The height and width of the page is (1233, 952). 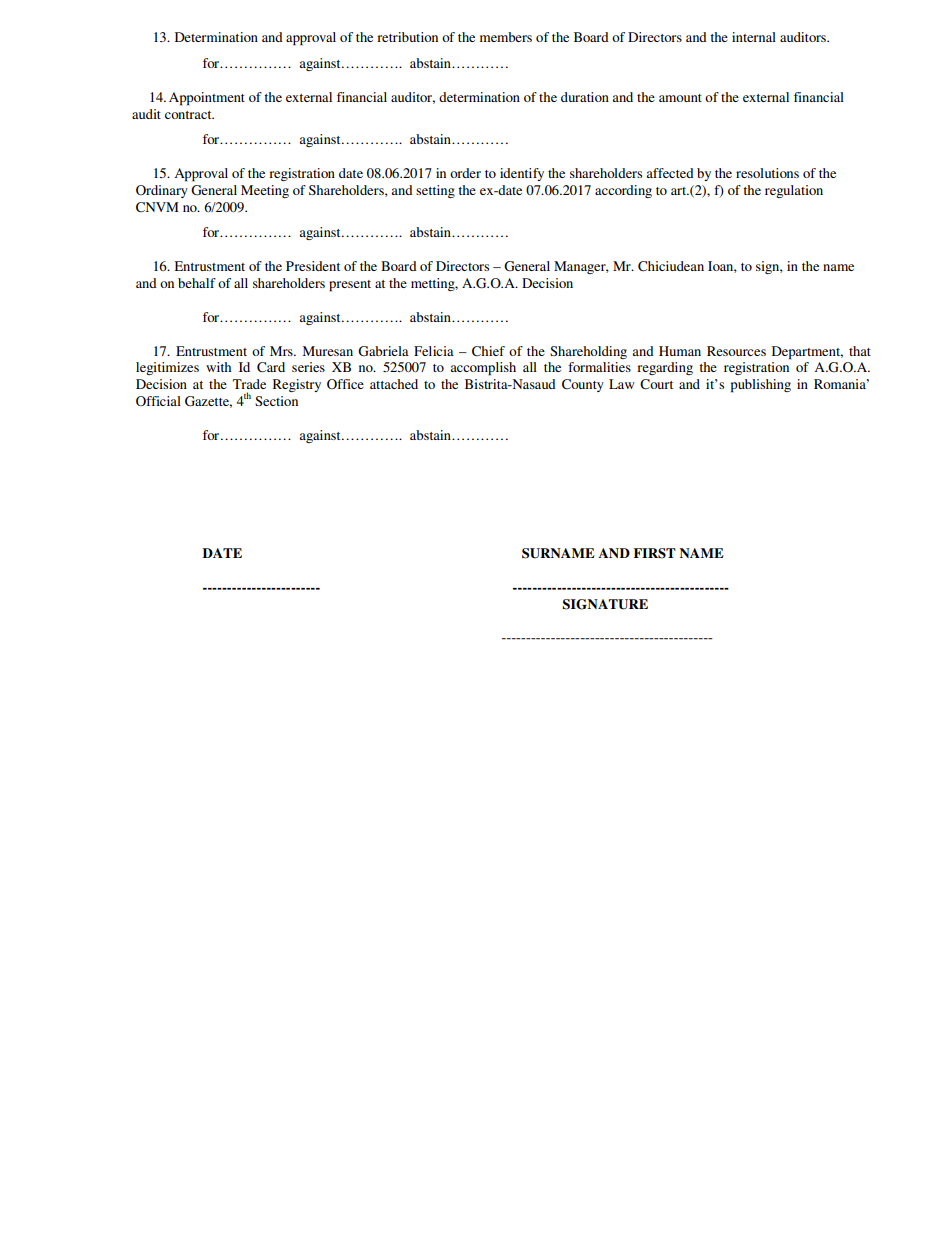 I want to click on behalf, so click(x=197, y=283).
